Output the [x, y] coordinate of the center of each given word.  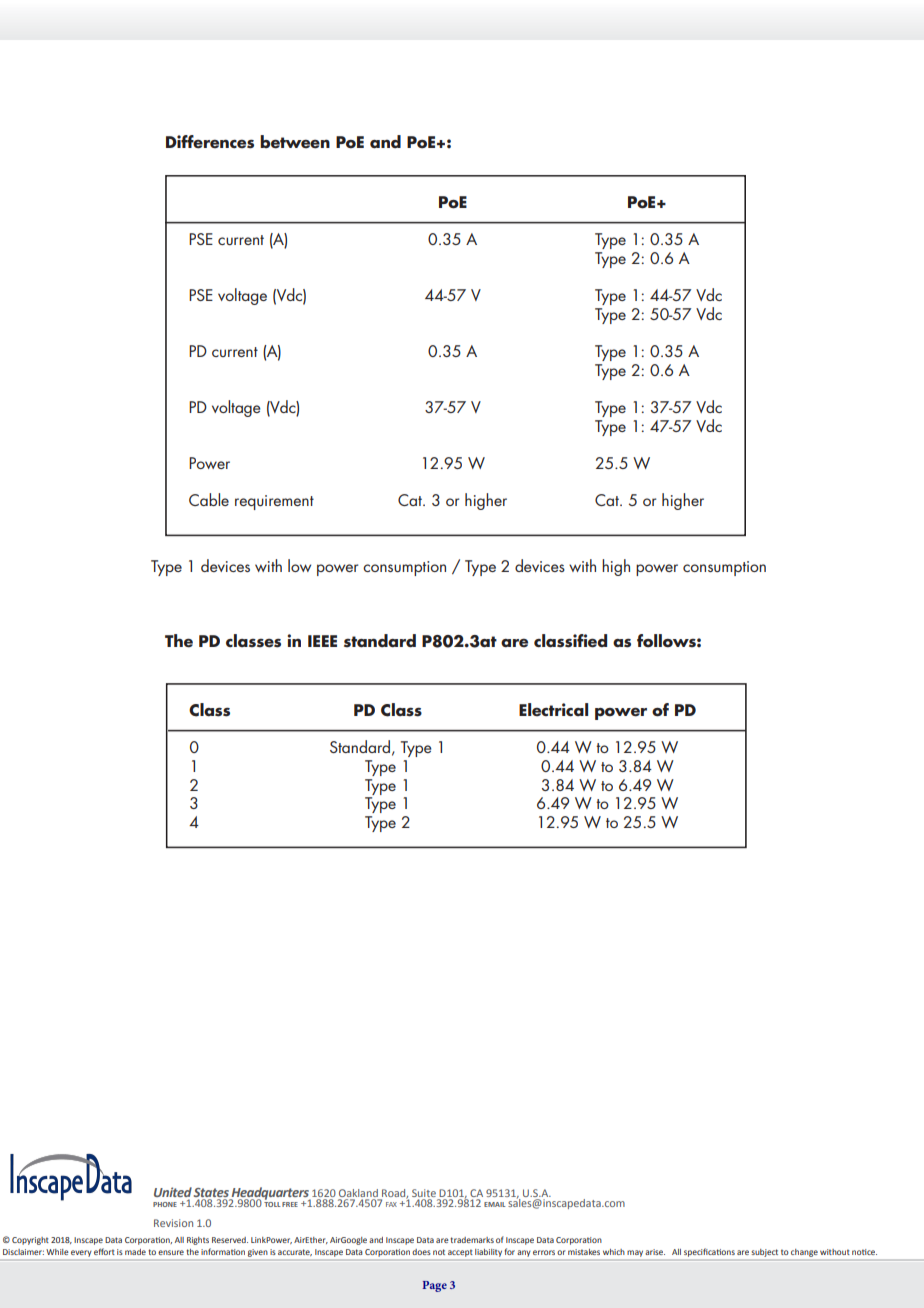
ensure [171, 1252]
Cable [209, 499]
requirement [274, 502]
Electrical [553, 710]
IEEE [322, 641]
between [295, 142]
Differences [210, 142]
